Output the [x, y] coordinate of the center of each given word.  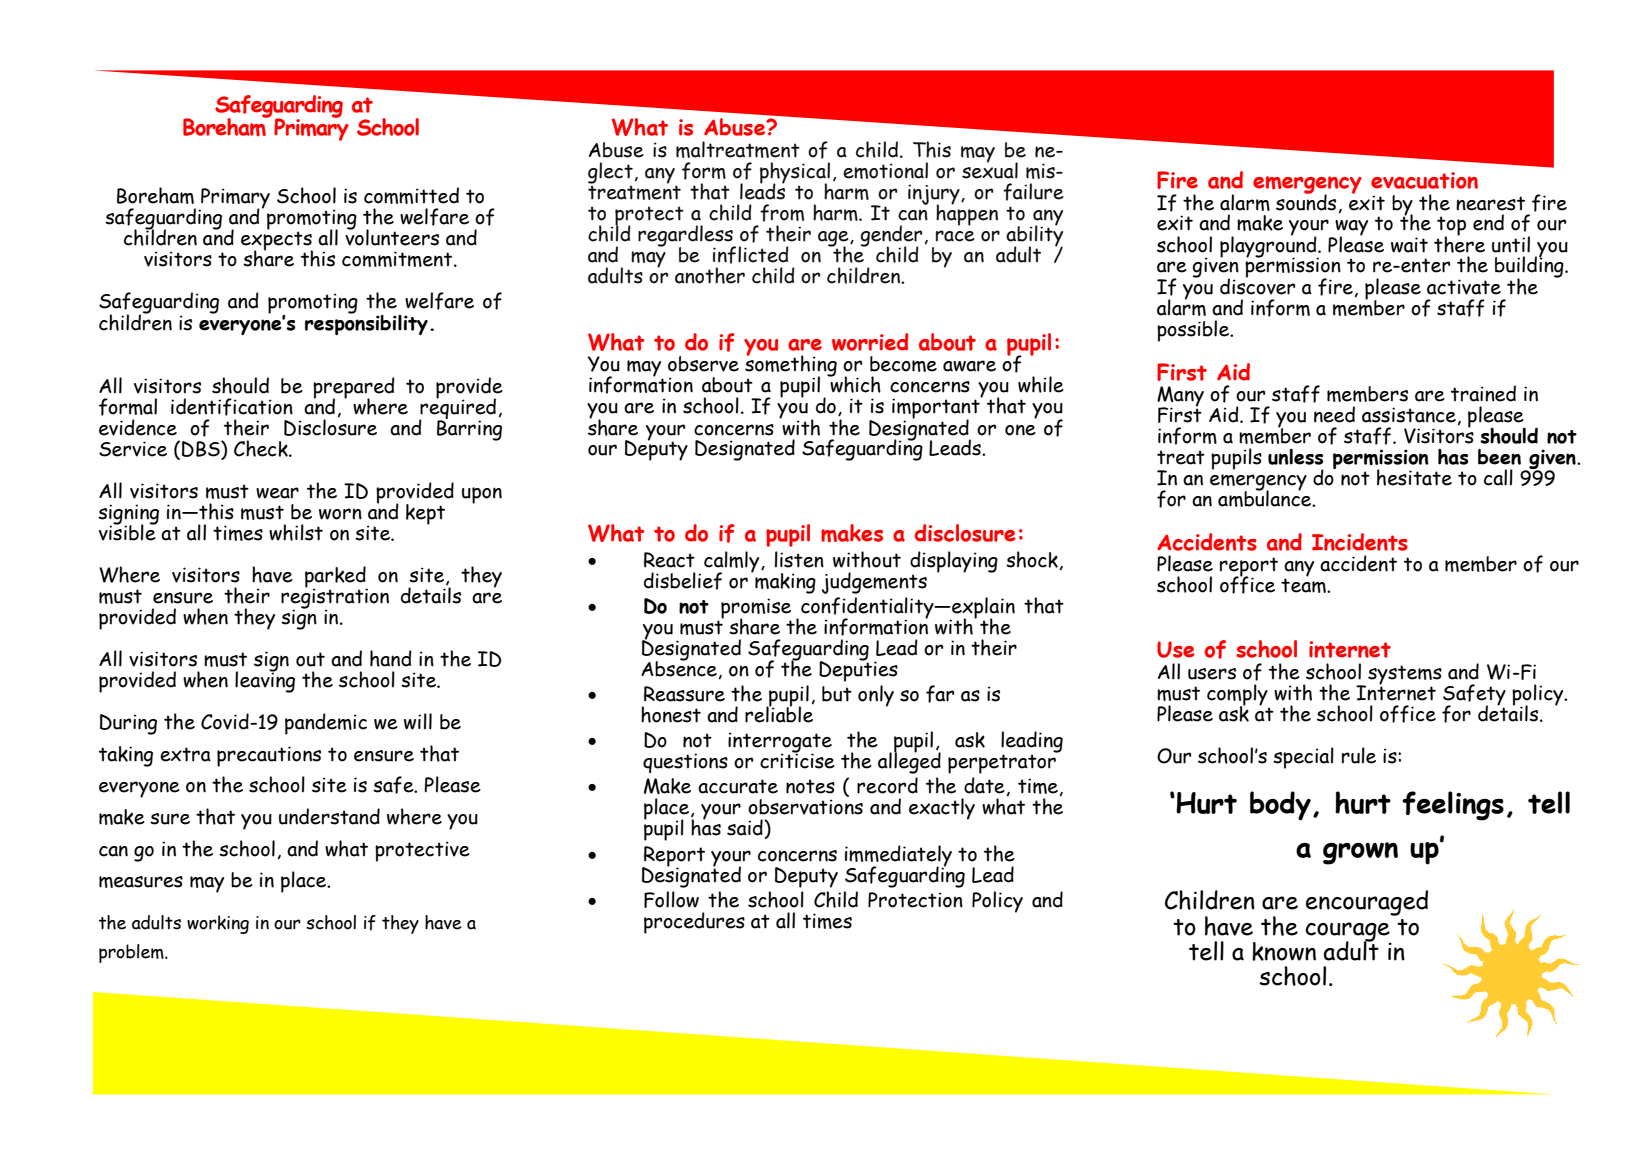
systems [1405, 676]
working [218, 924]
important [937, 408]
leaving [265, 681]
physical [795, 174]
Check [262, 448]
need [1334, 414]
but [837, 694]
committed [411, 195]
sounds [1306, 201]
